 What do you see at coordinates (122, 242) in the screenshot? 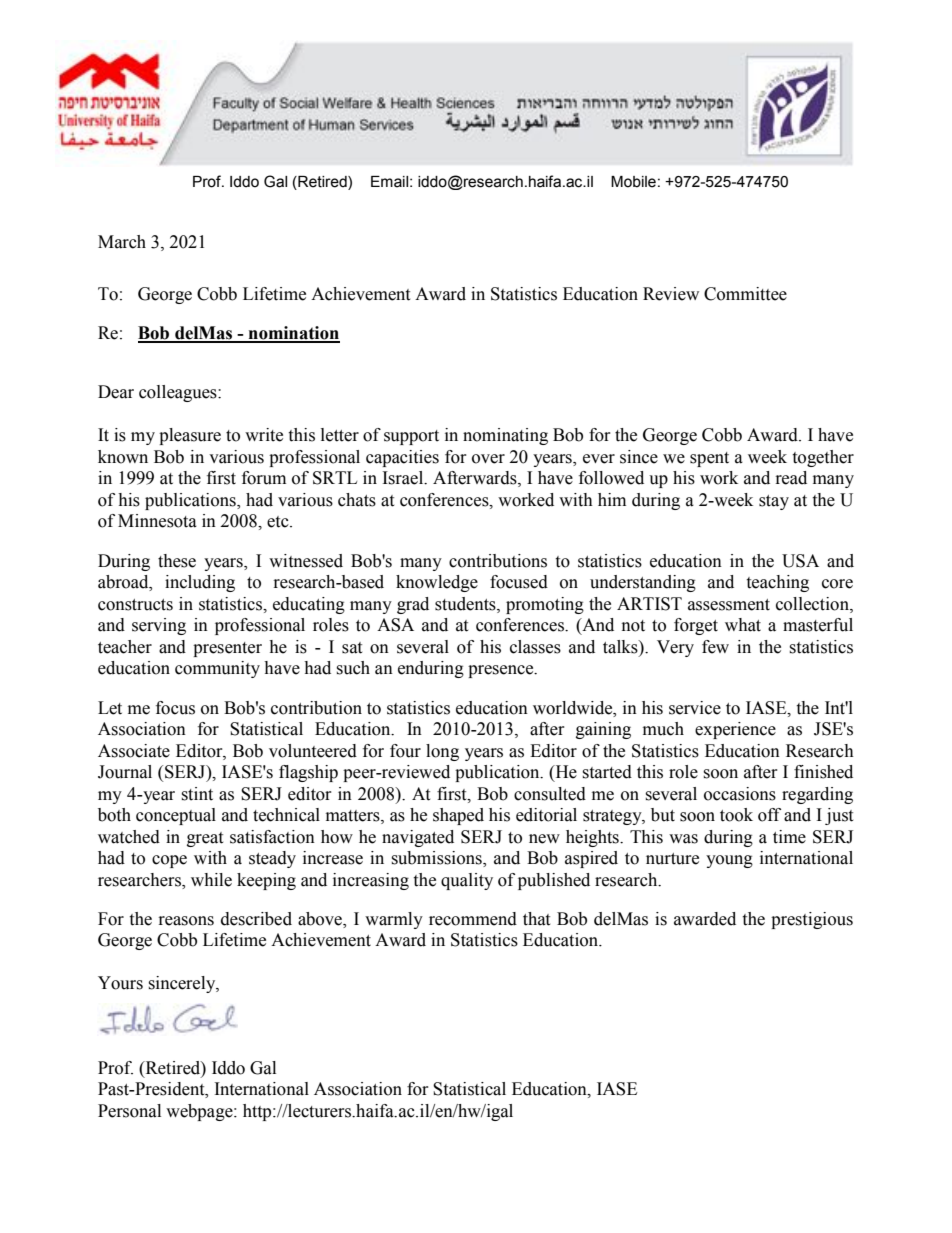
I see `March` at bounding box center [122, 242].
